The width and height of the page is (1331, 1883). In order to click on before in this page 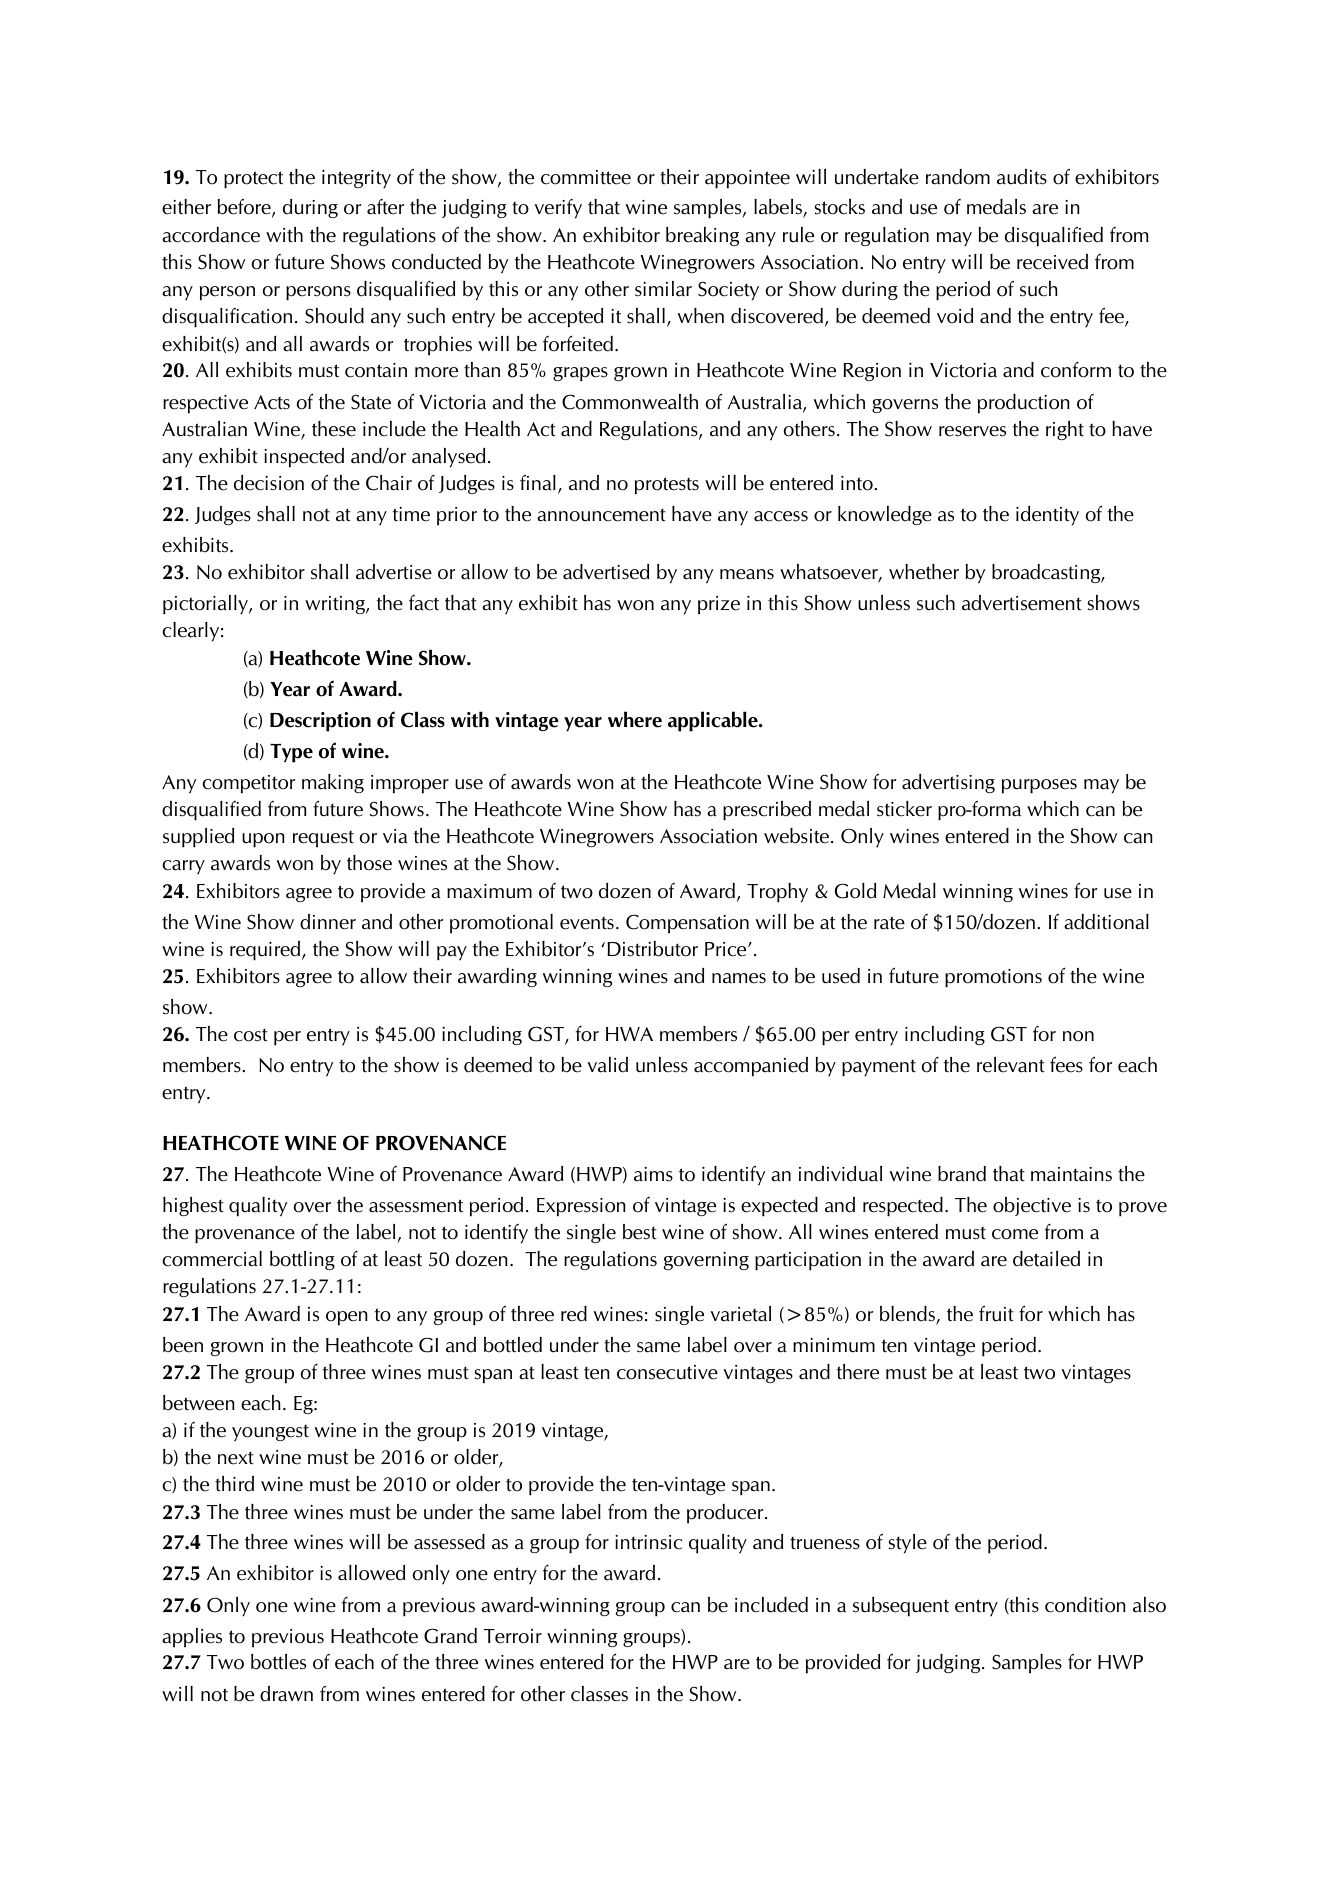, I will do `click(245, 207)`.
